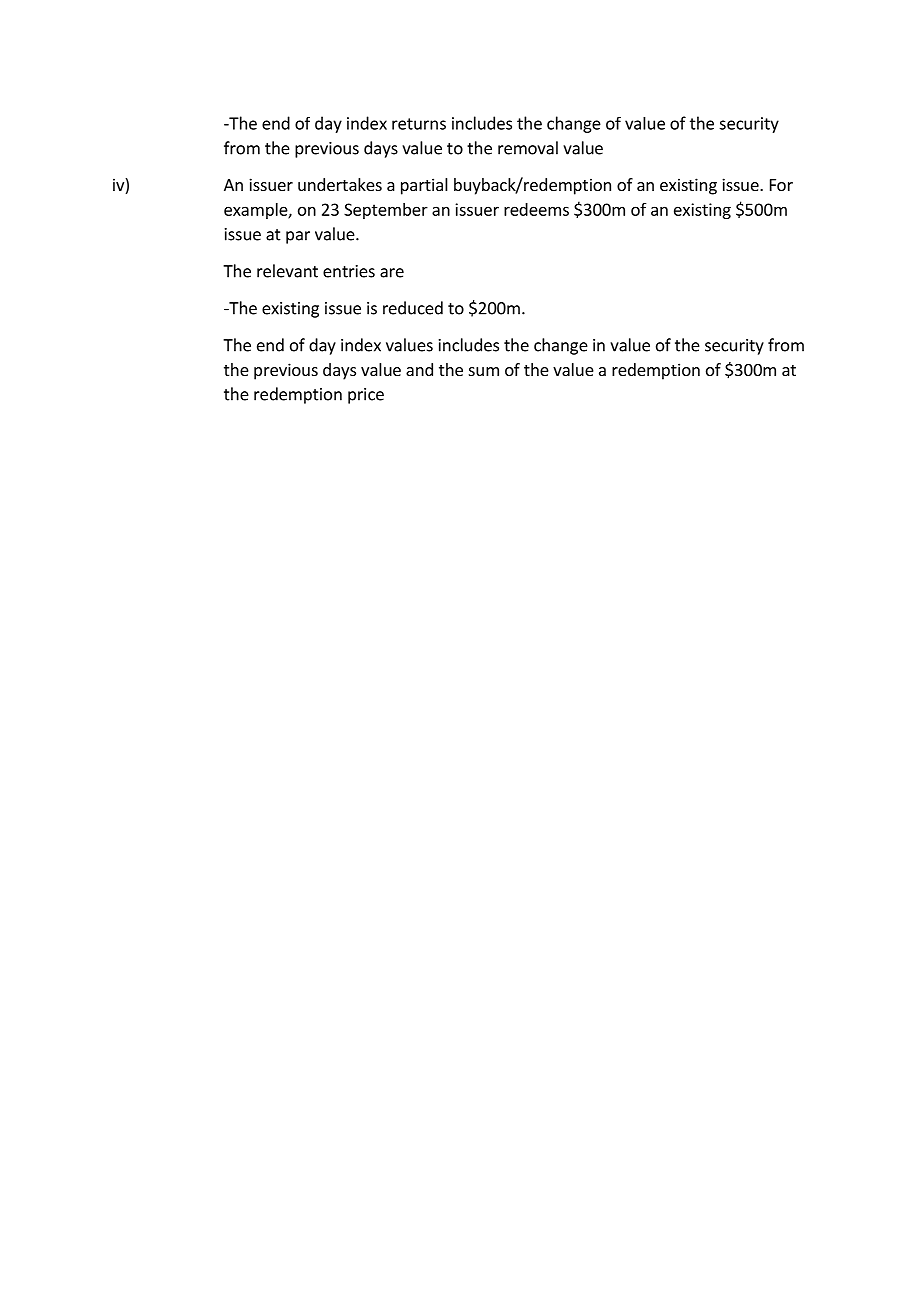 This document has width=924, height=1308. I want to click on redeems, so click(536, 209).
